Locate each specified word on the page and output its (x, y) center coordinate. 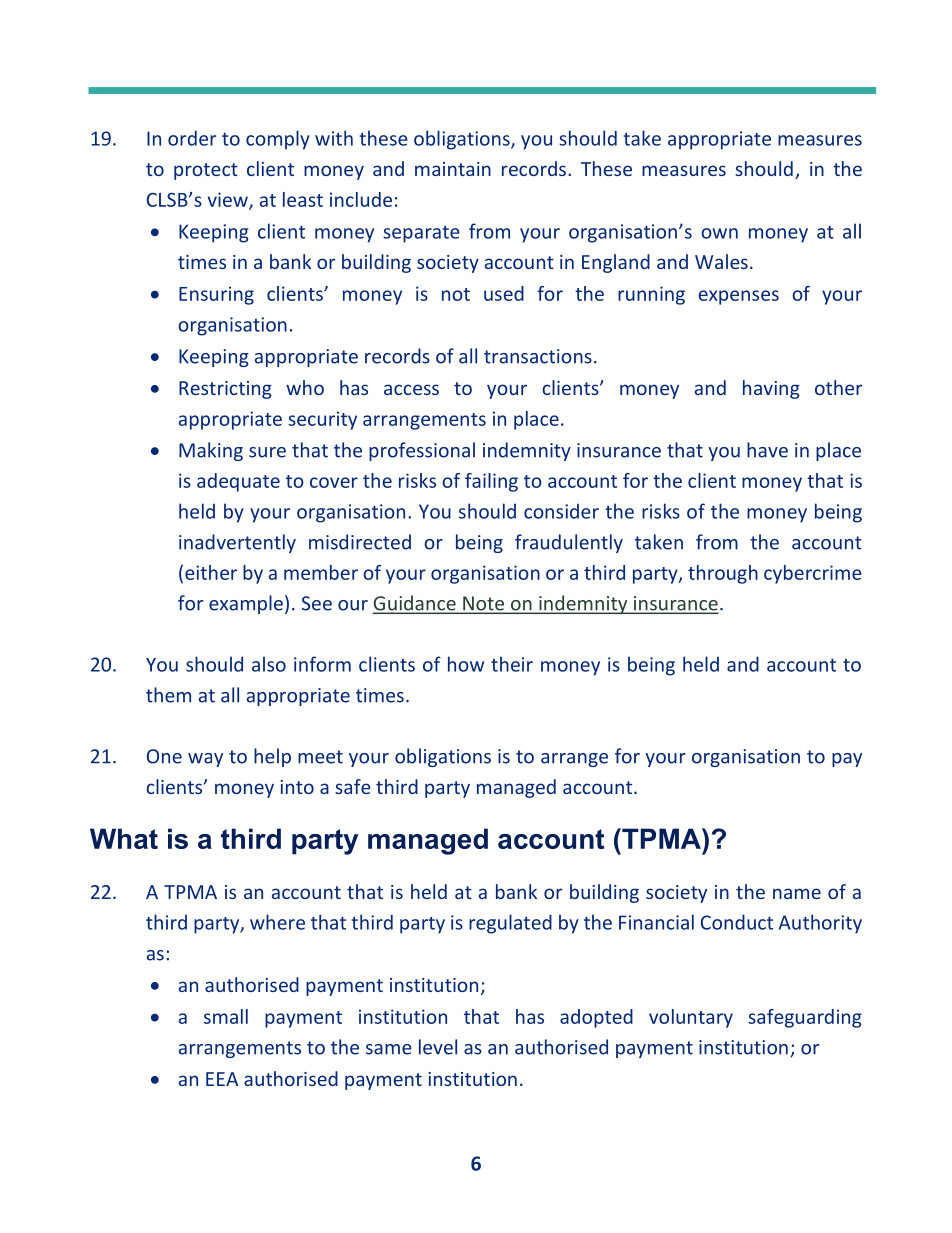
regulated (510, 924)
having (771, 389)
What (124, 838)
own (719, 233)
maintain (453, 169)
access (411, 389)
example (246, 604)
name (797, 893)
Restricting (225, 390)
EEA (222, 1079)
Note (484, 604)
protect (206, 171)
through (723, 574)
